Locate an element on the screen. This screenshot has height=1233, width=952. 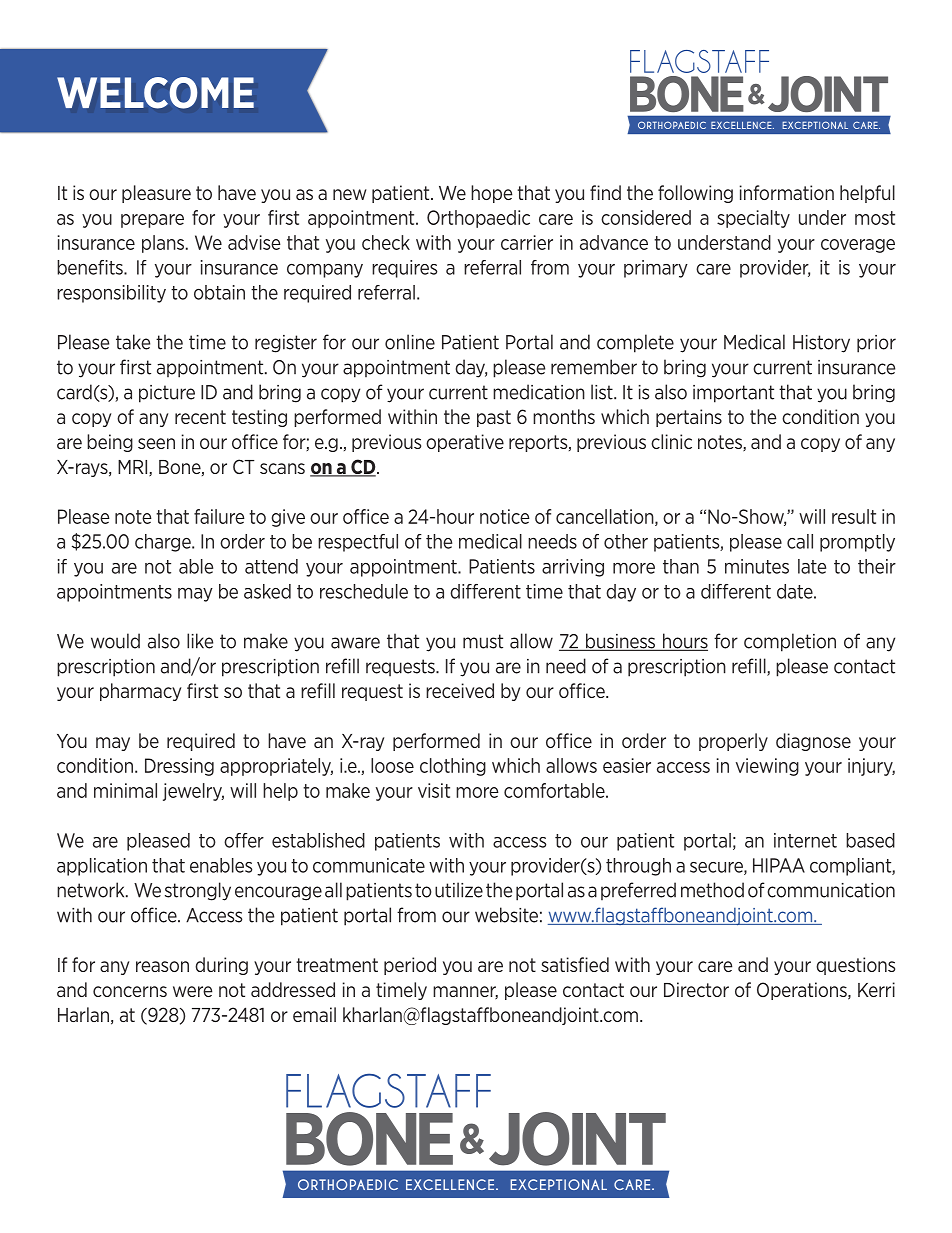
minimal is located at coordinates (125, 790).
